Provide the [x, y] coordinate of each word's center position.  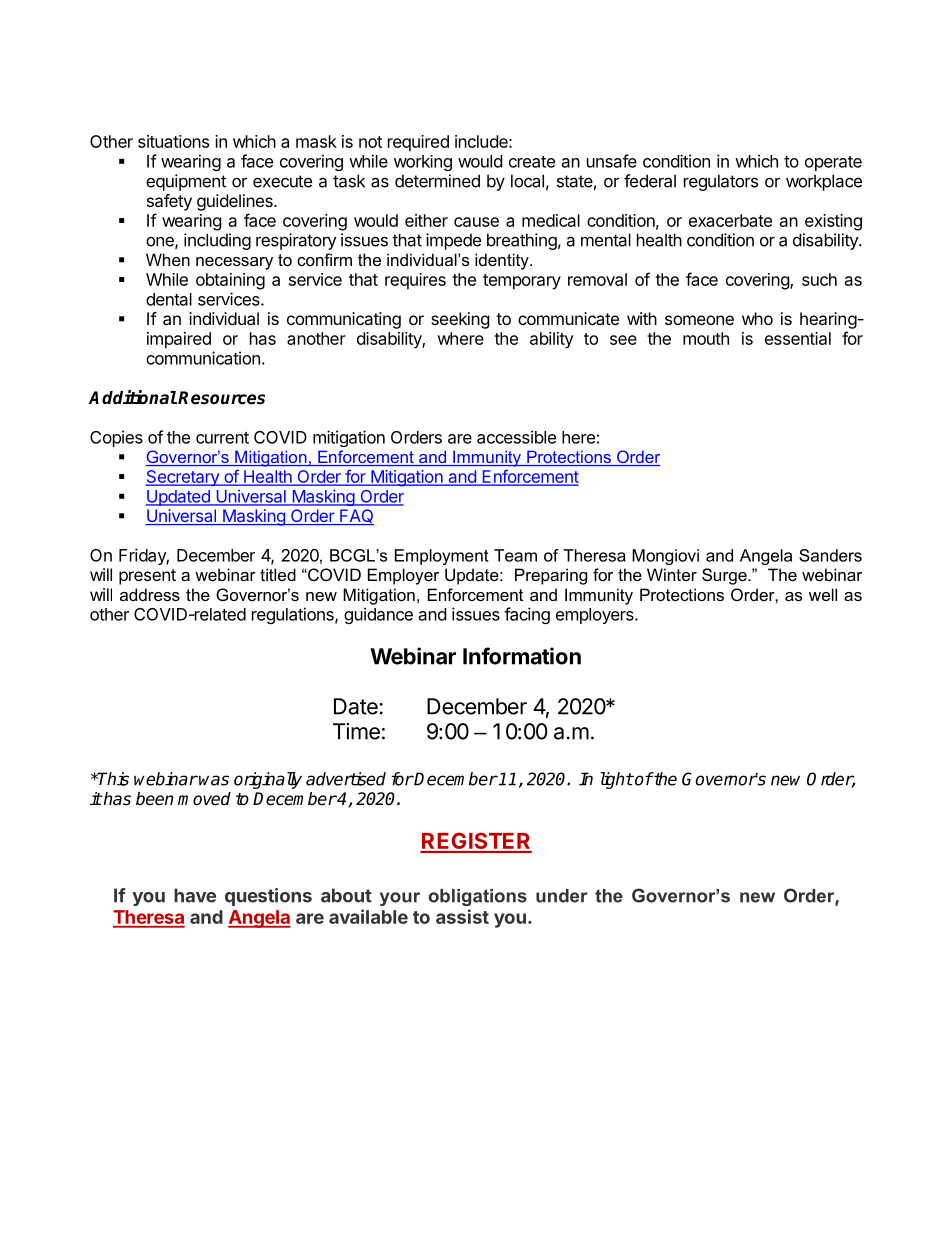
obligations [478, 897]
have [195, 895]
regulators [721, 182]
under [562, 896]
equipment [186, 182]
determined [437, 181]
